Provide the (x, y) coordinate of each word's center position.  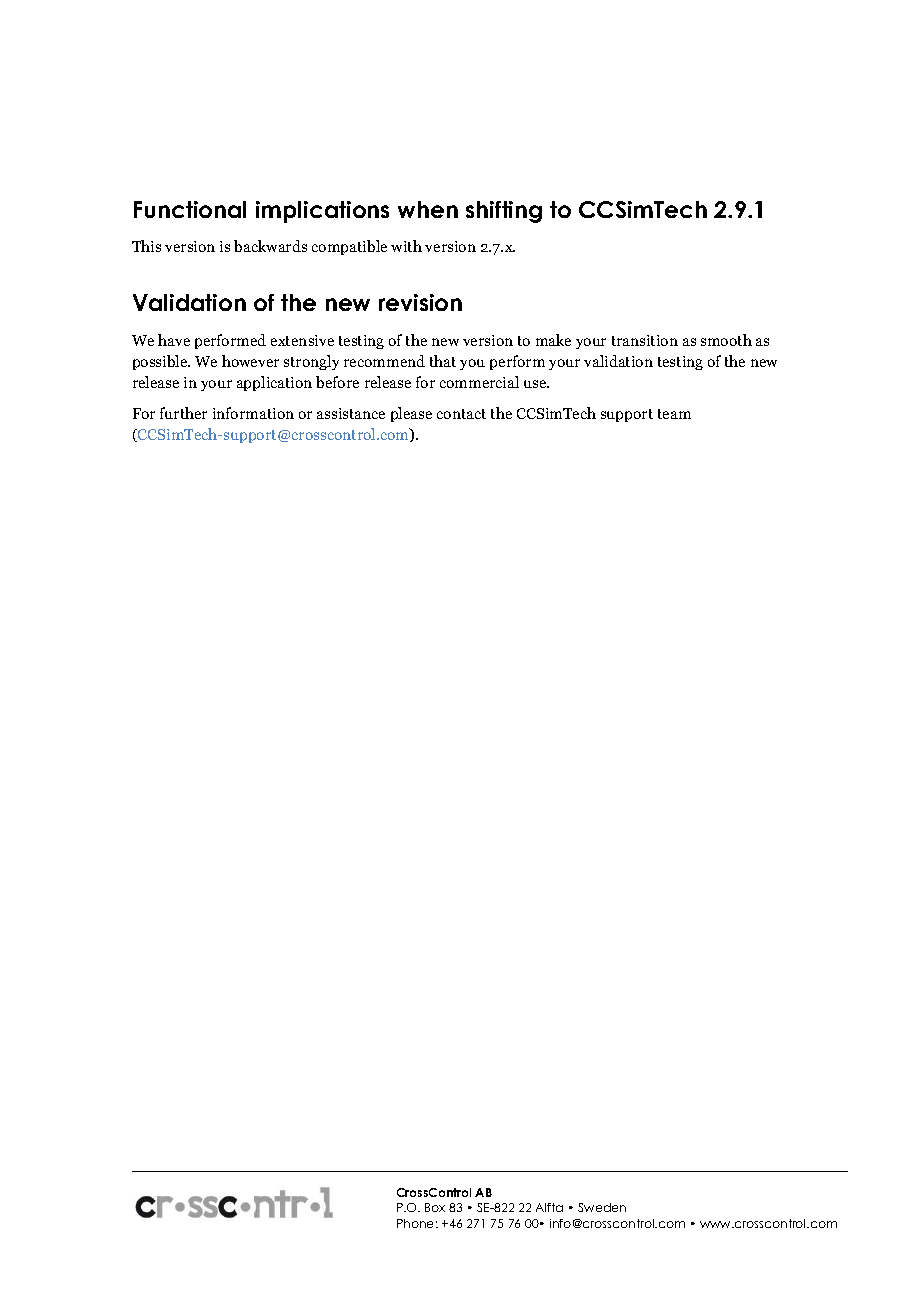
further (183, 413)
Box (435, 1207)
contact (461, 414)
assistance (351, 413)
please (411, 414)
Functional (190, 209)
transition (645, 340)
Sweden (602, 1207)
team (674, 414)
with (406, 246)
